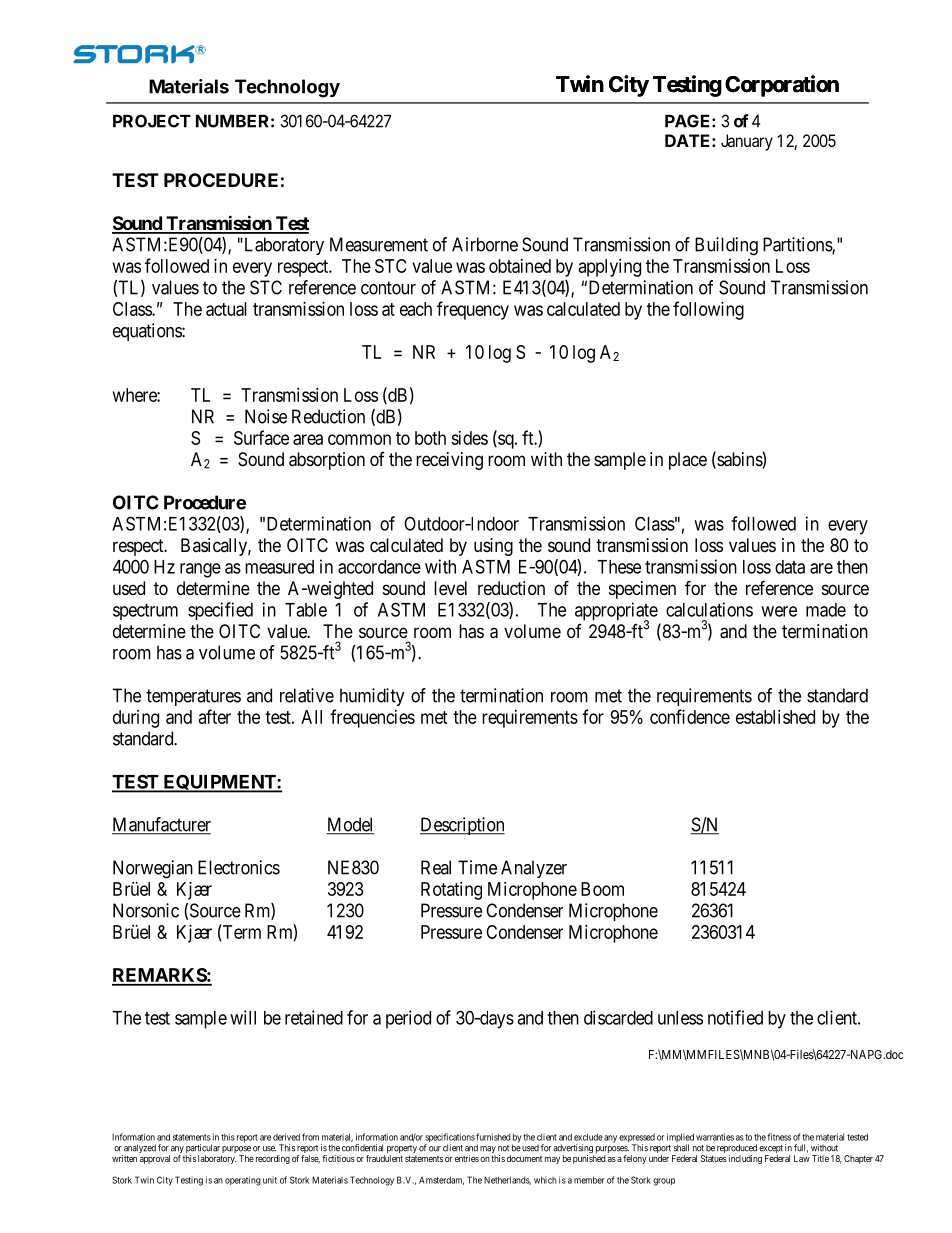  Describe the element at coordinates (779, 611) in the page. I see `were` at that location.
